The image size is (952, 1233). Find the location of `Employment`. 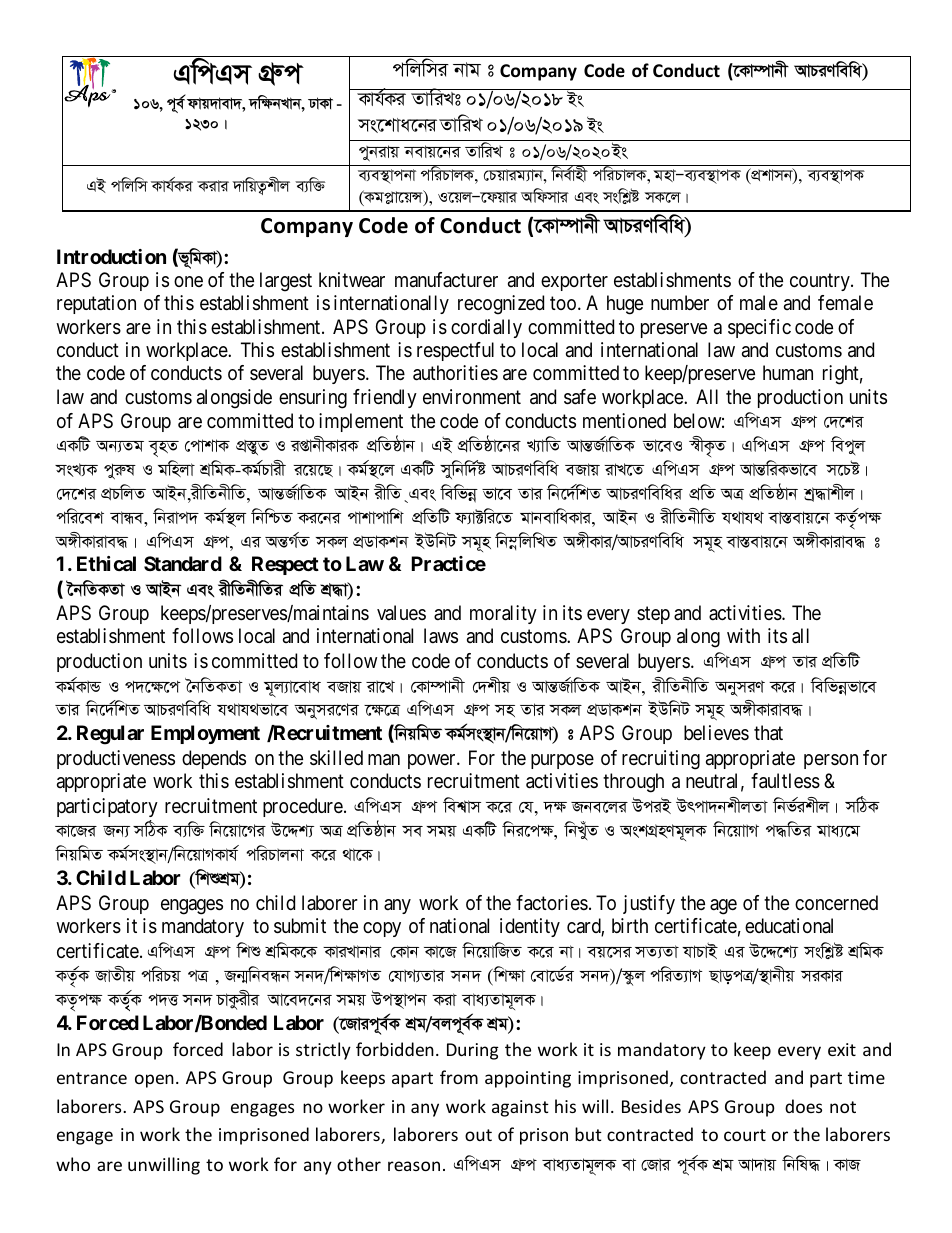

Employment is located at coordinates (205, 734).
